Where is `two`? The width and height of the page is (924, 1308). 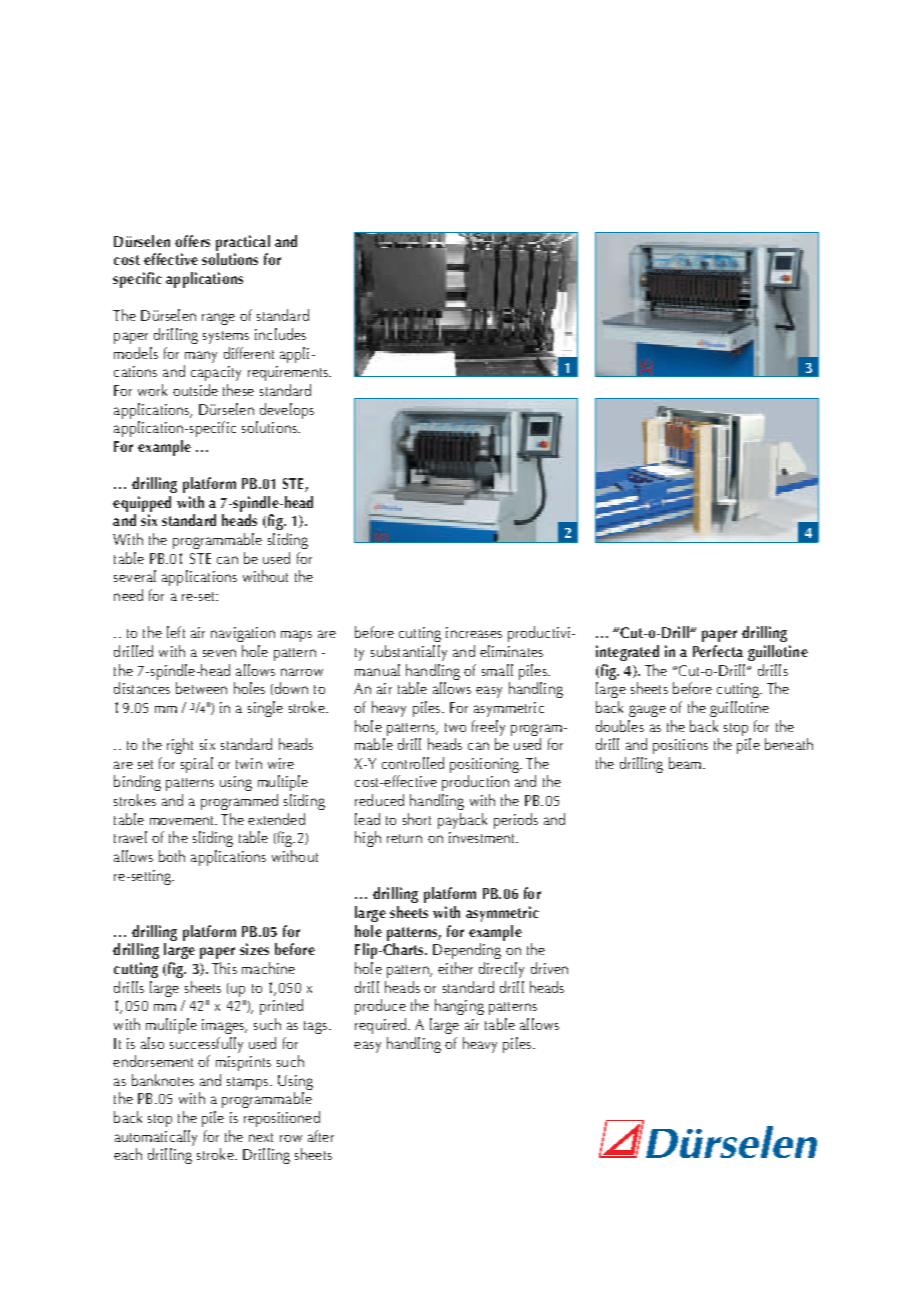 two is located at coordinates (455, 727).
